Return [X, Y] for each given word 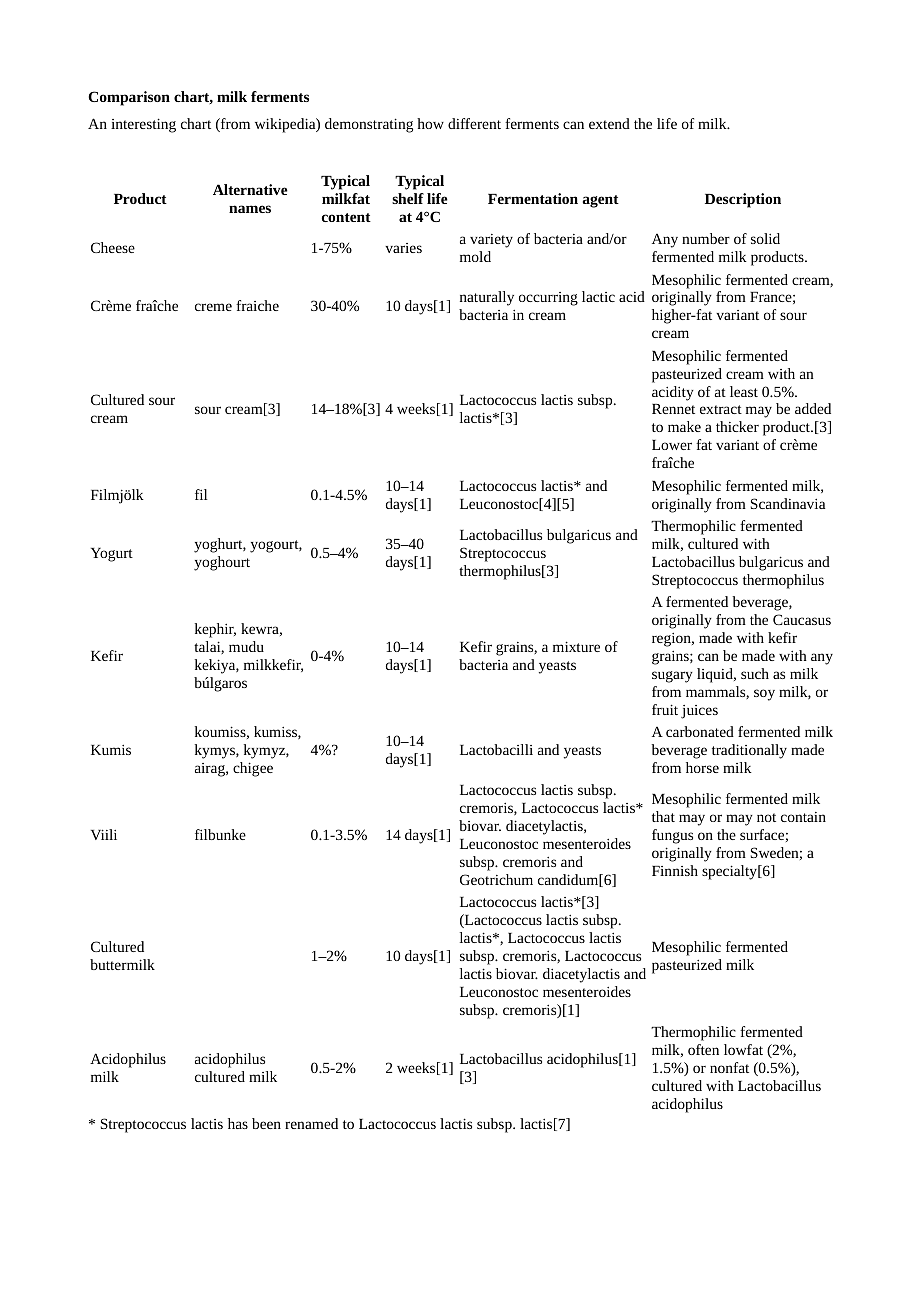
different [474, 123]
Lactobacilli [496, 749]
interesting [143, 125]
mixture [576, 646]
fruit [665, 709]
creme [213, 307]
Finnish [675, 870]
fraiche [257, 305]
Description [743, 200]
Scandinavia [788, 503]
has [238, 1123]
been [266, 1123]
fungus [672, 836]
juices [699, 712]
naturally [487, 298]
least [744, 391]
